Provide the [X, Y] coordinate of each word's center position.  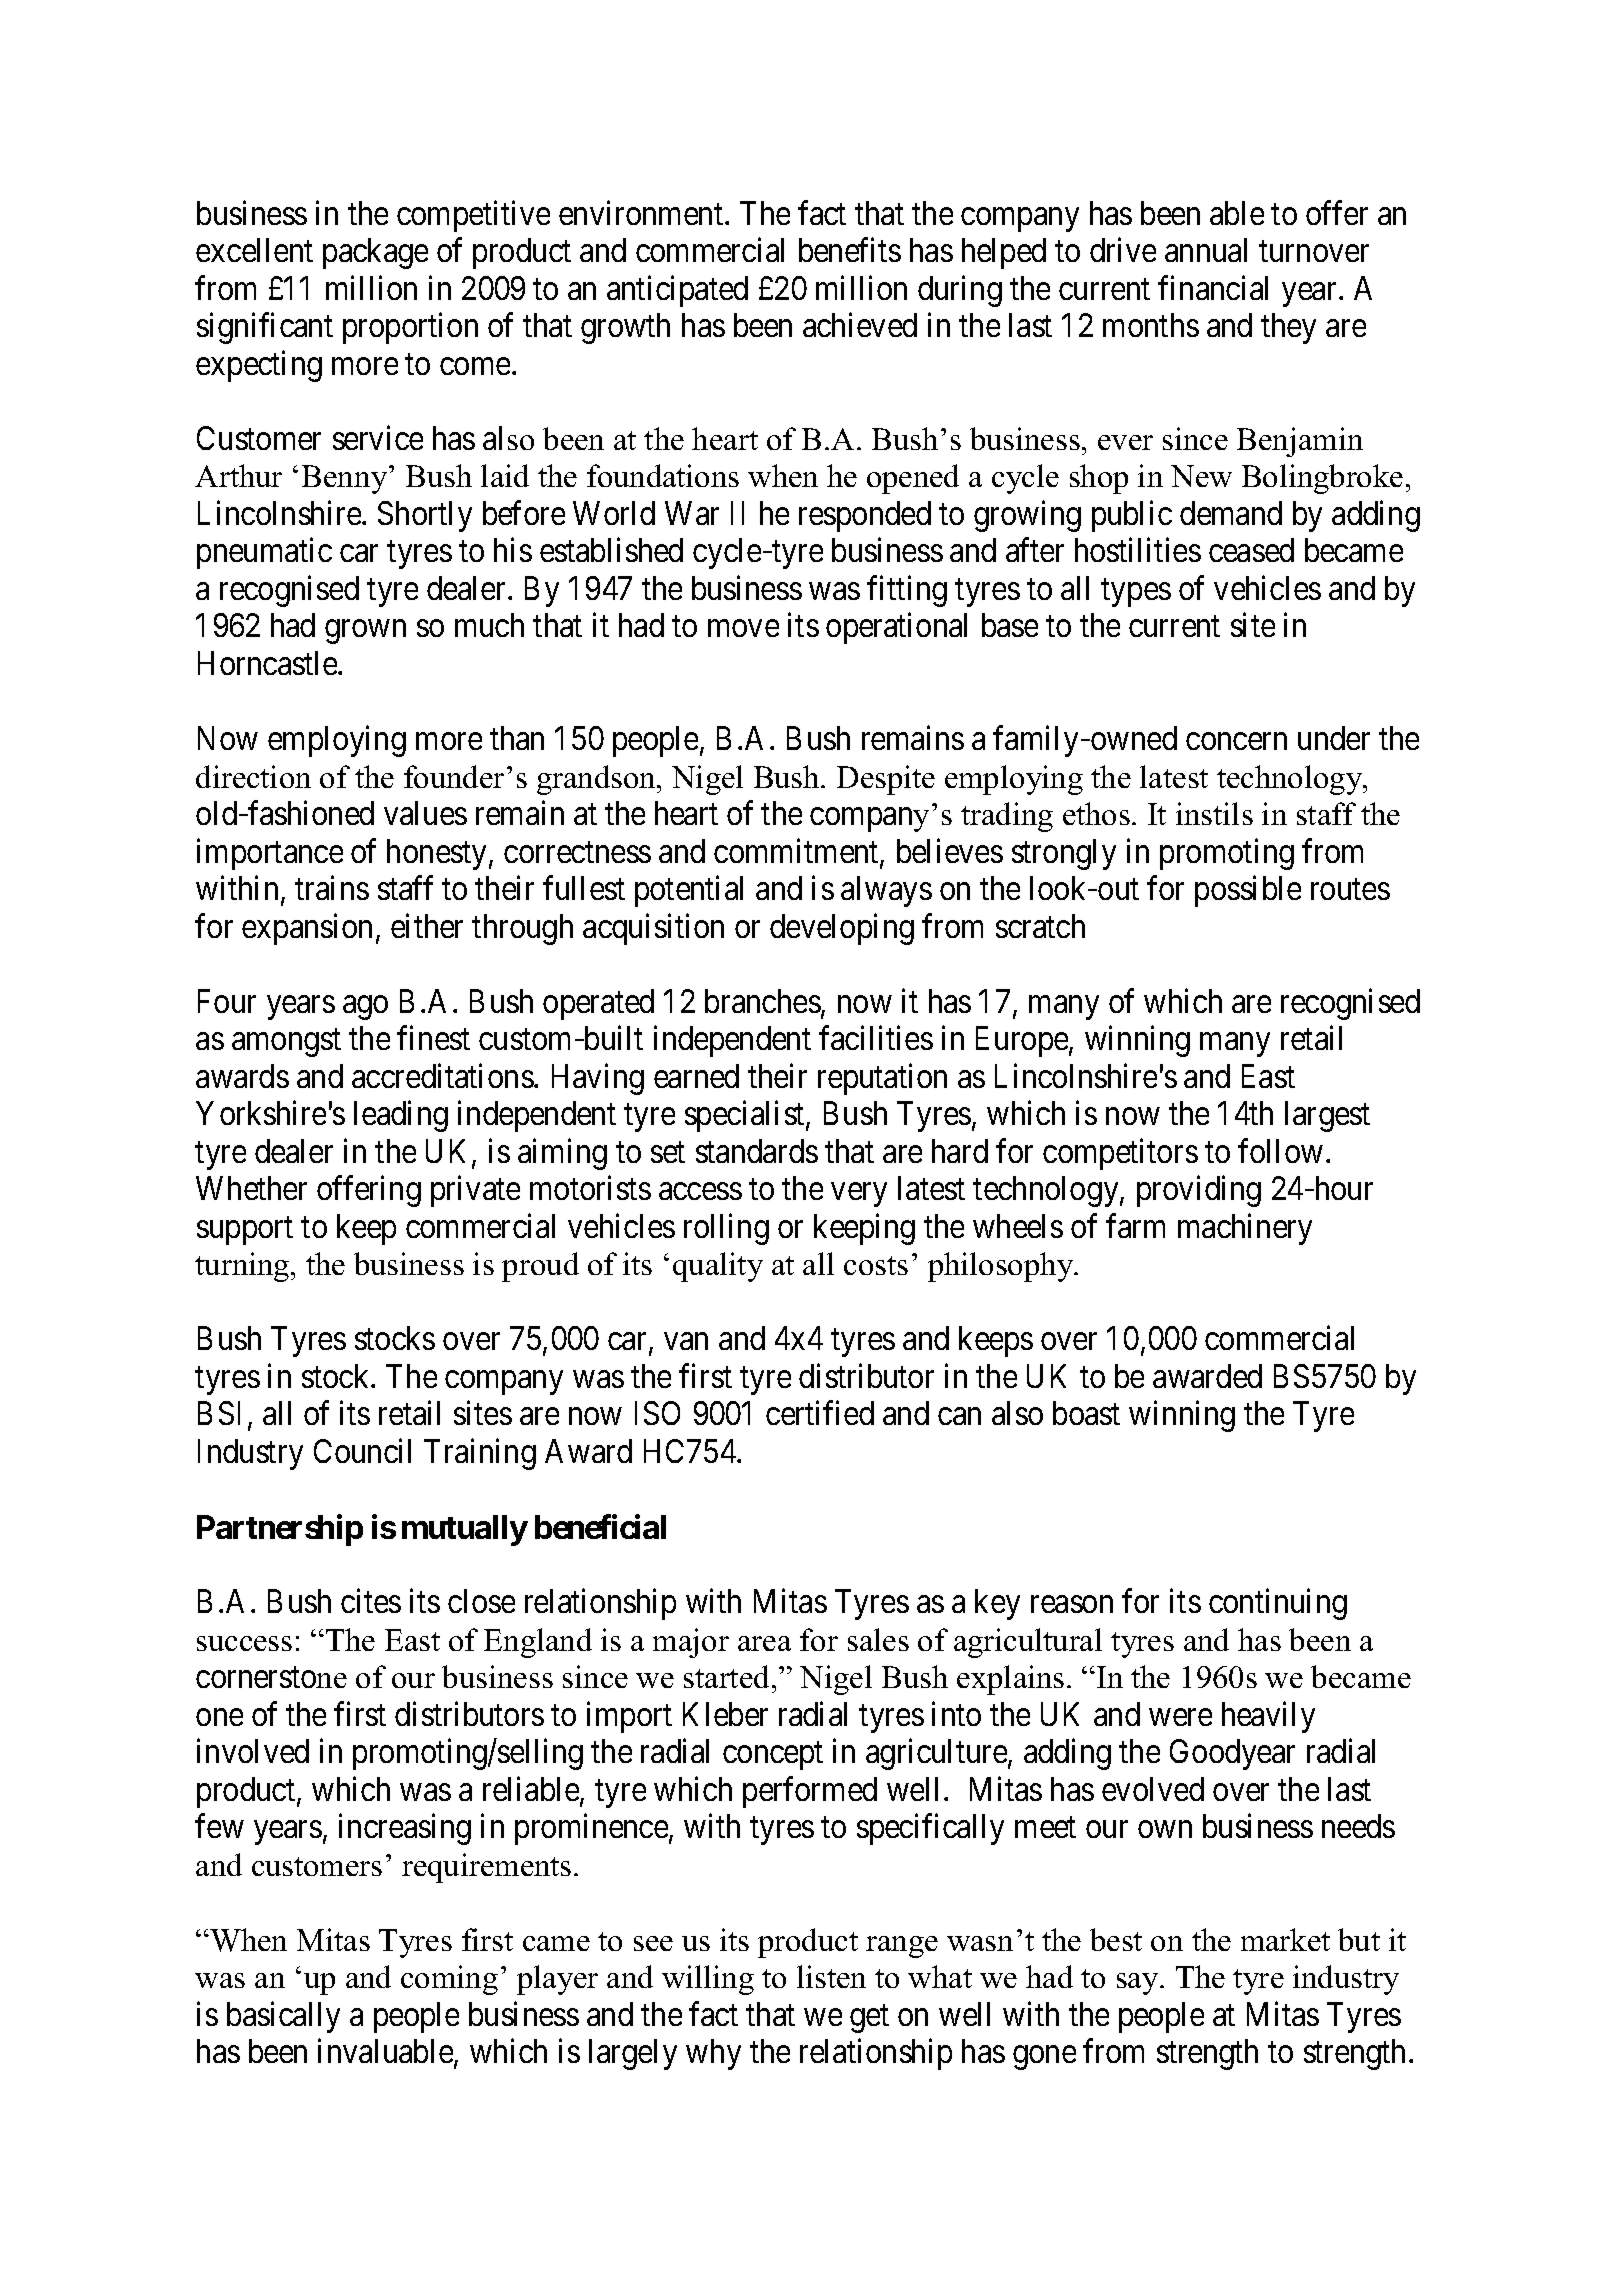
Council [362, 1451]
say [1139, 1984]
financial [1213, 287]
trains [332, 888]
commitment [797, 852]
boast [1086, 1413]
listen [831, 1976]
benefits [850, 250]
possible [1248, 891]
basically [283, 2017]
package [375, 253]
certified [820, 1413]
